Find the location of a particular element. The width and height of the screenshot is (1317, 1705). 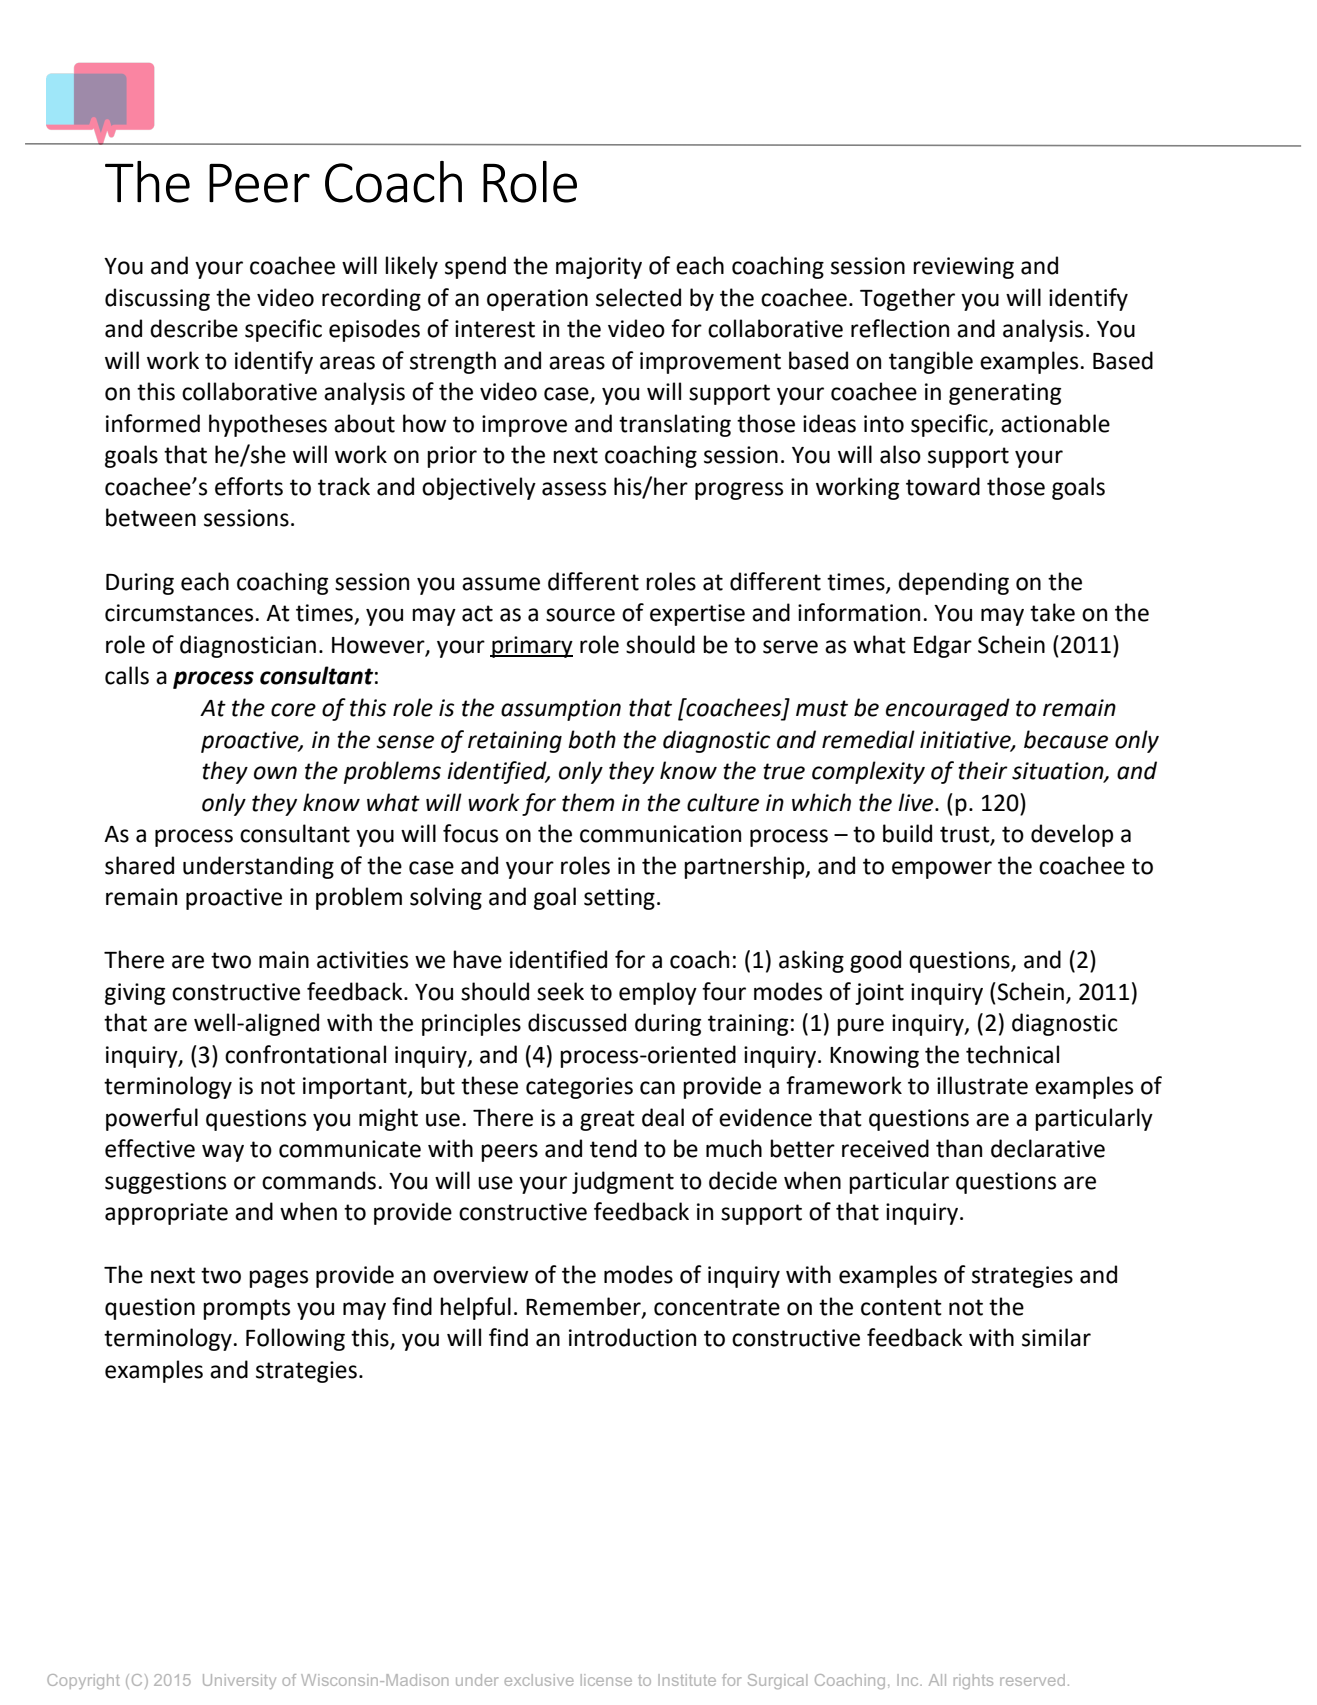

describe is located at coordinates (194, 328).
